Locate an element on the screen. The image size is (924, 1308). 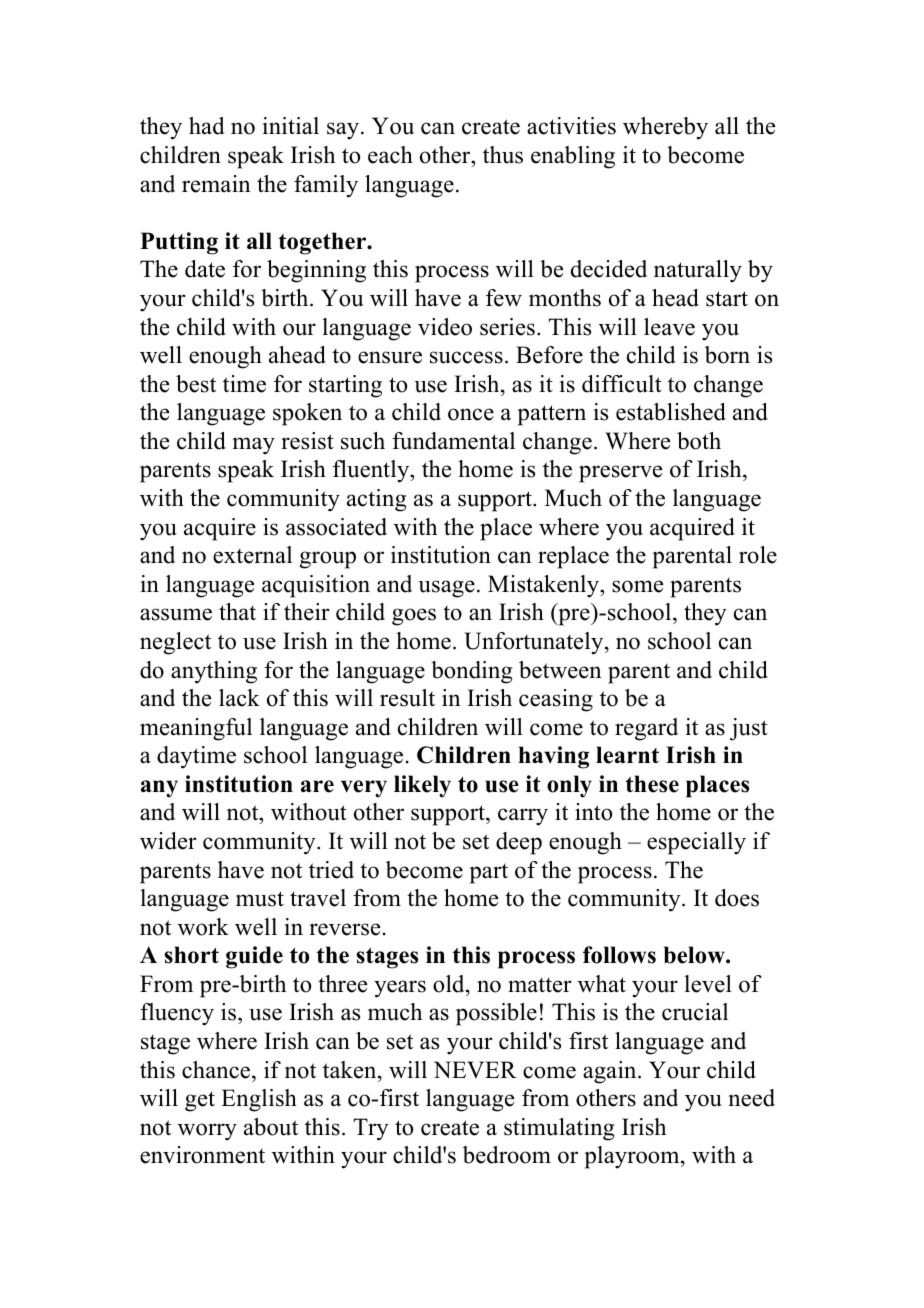
worry is located at coordinates (207, 1132).
